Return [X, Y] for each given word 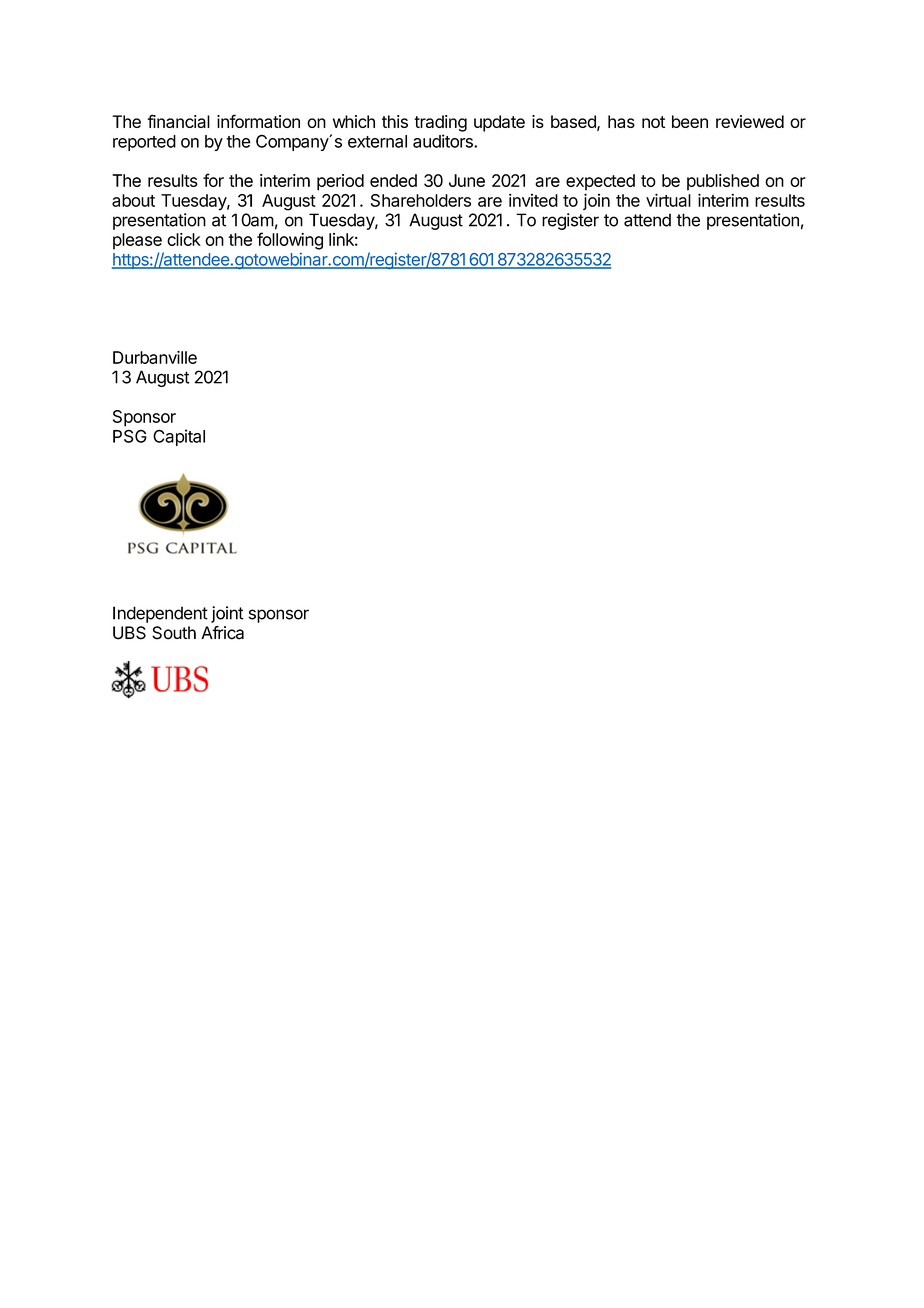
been [690, 121]
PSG [130, 436]
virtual [668, 200]
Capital [179, 437]
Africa [222, 633]
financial [178, 121]
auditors [444, 141]
